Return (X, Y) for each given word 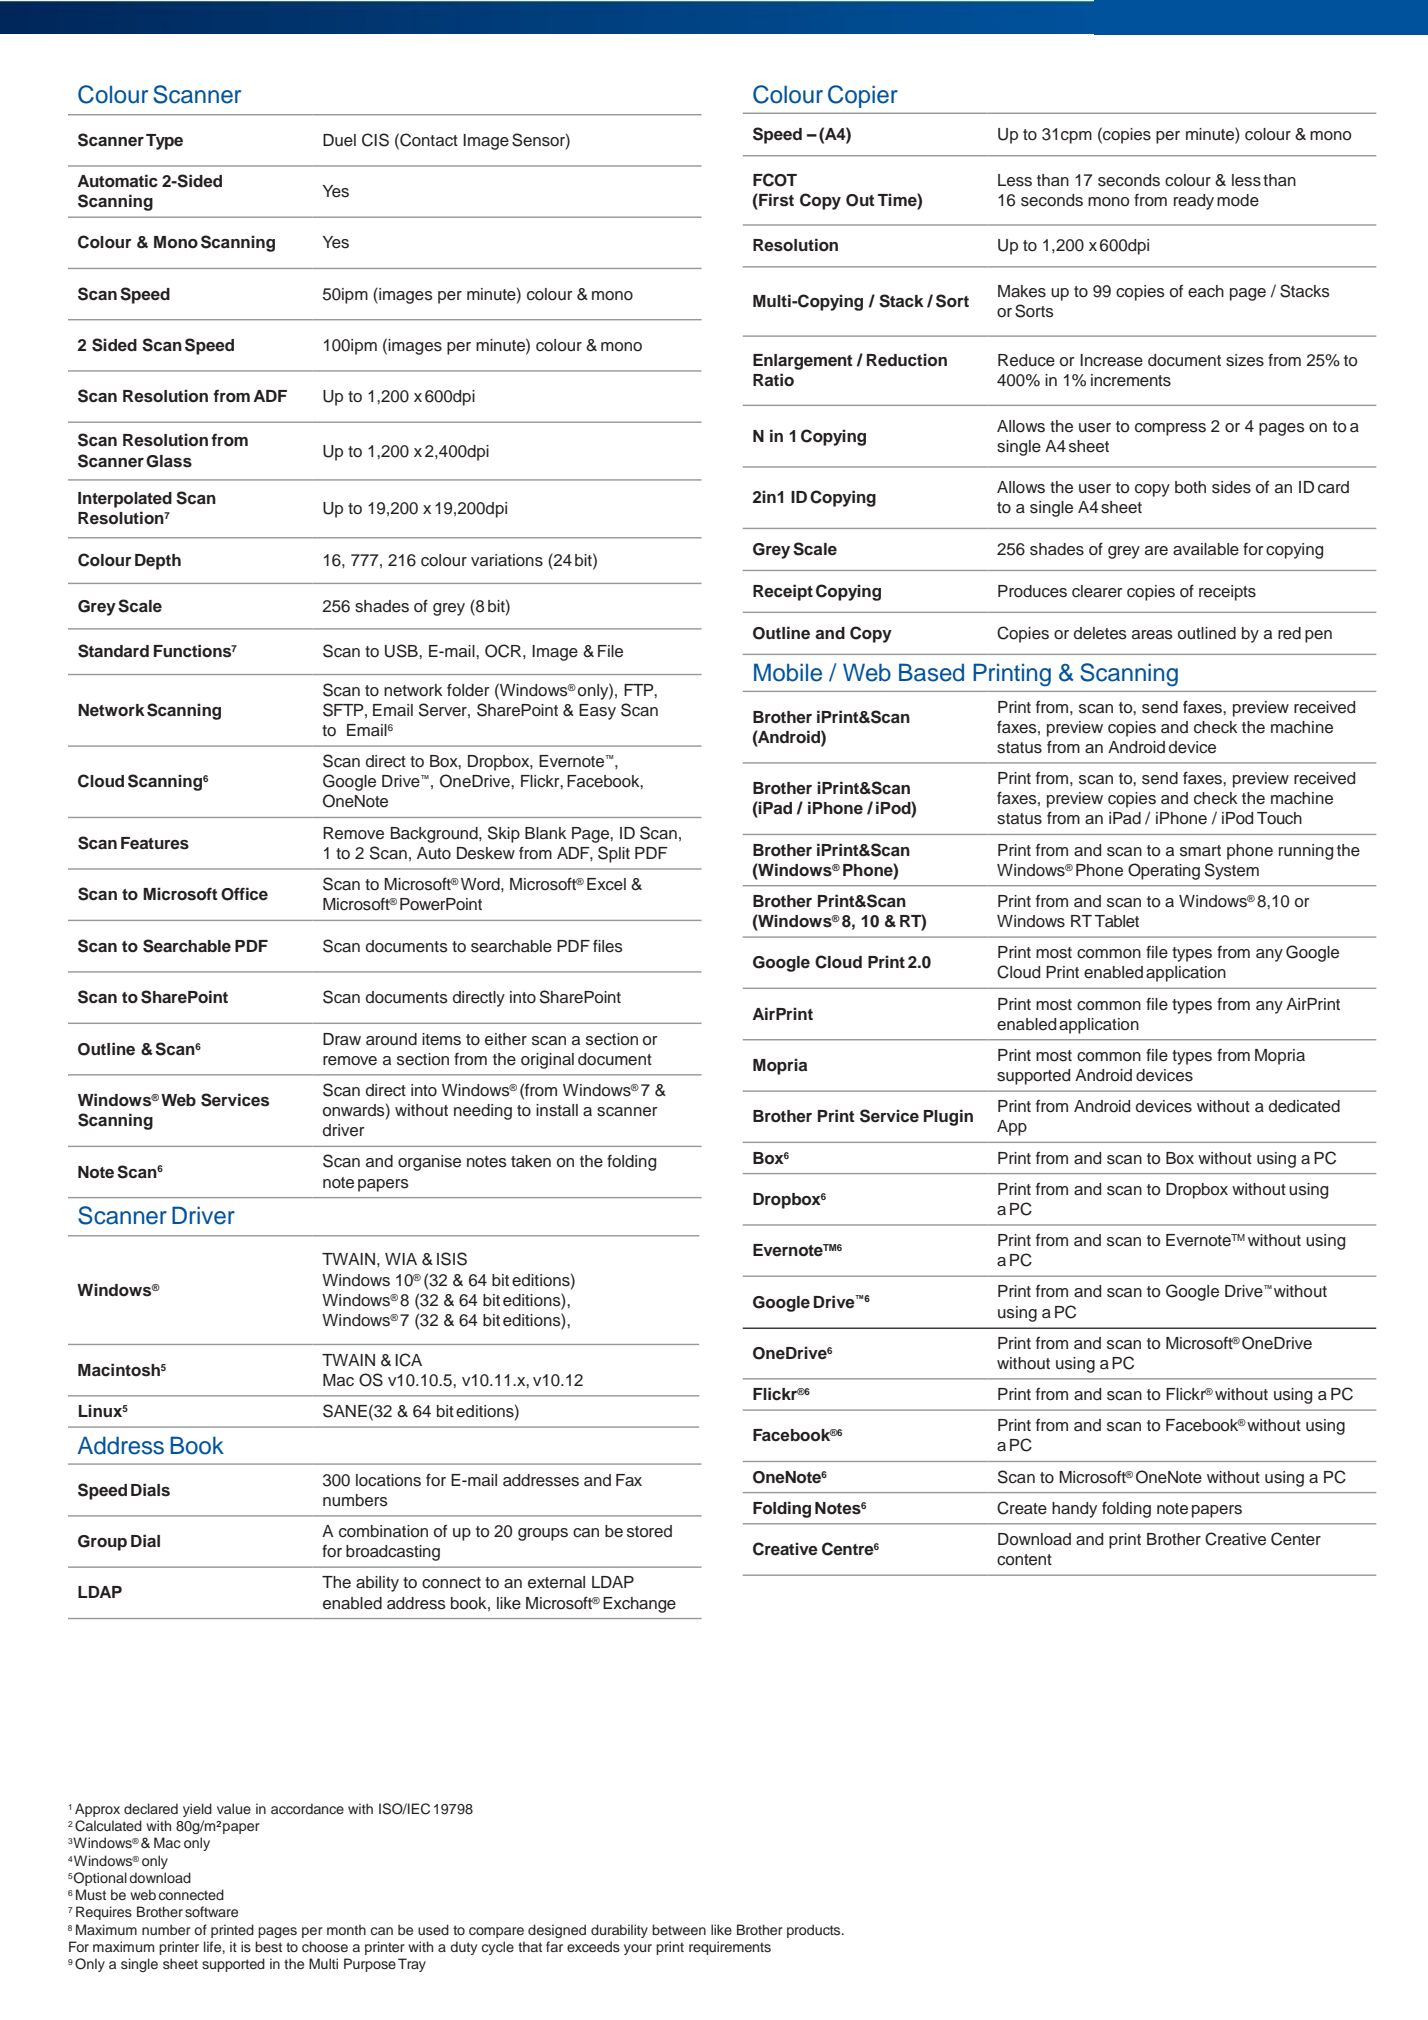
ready (1194, 202)
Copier (863, 96)
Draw (342, 1039)
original (547, 1061)
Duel (339, 140)
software (211, 1911)
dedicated (1304, 1106)
